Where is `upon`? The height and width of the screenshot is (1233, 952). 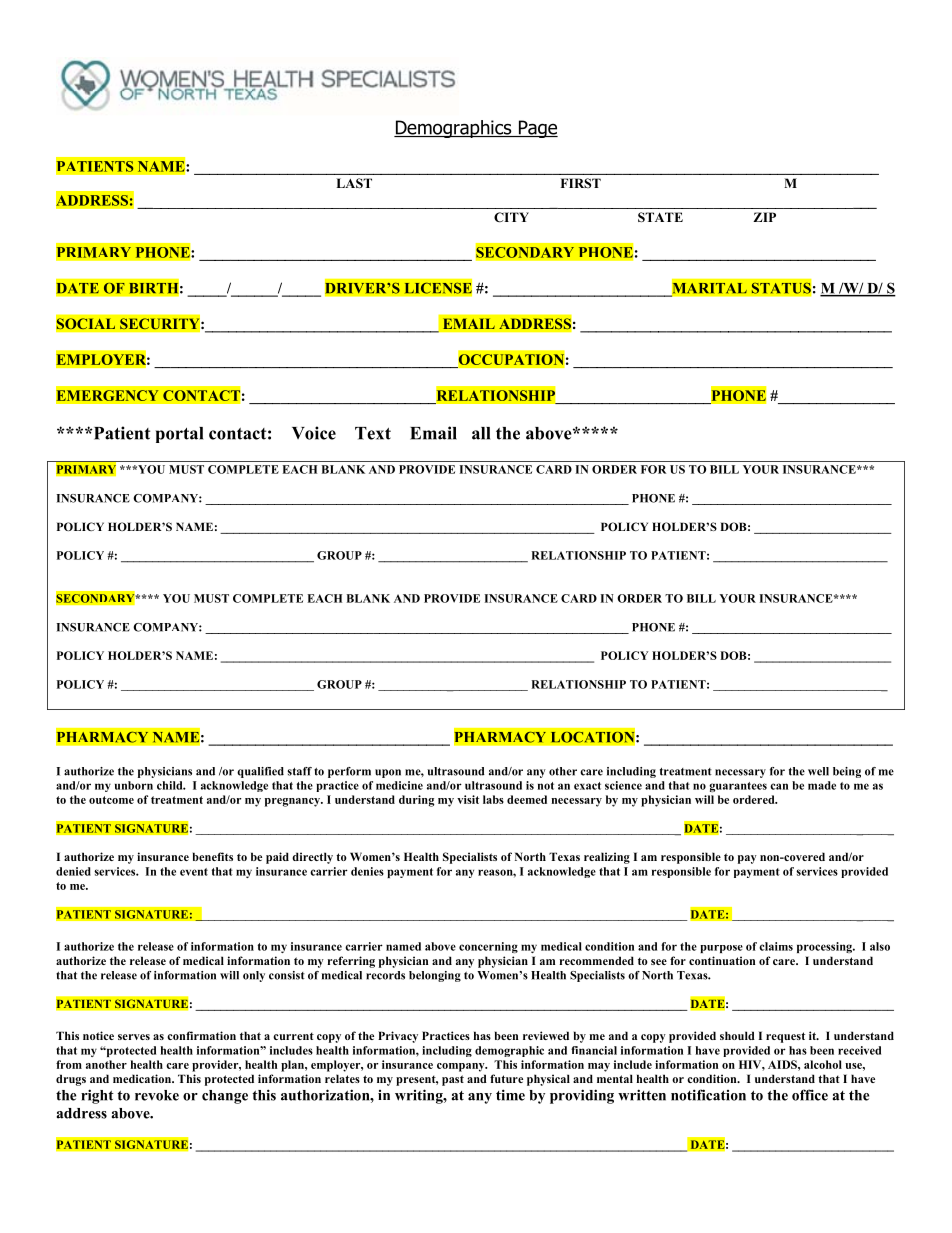
upon is located at coordinates (388, 773).
